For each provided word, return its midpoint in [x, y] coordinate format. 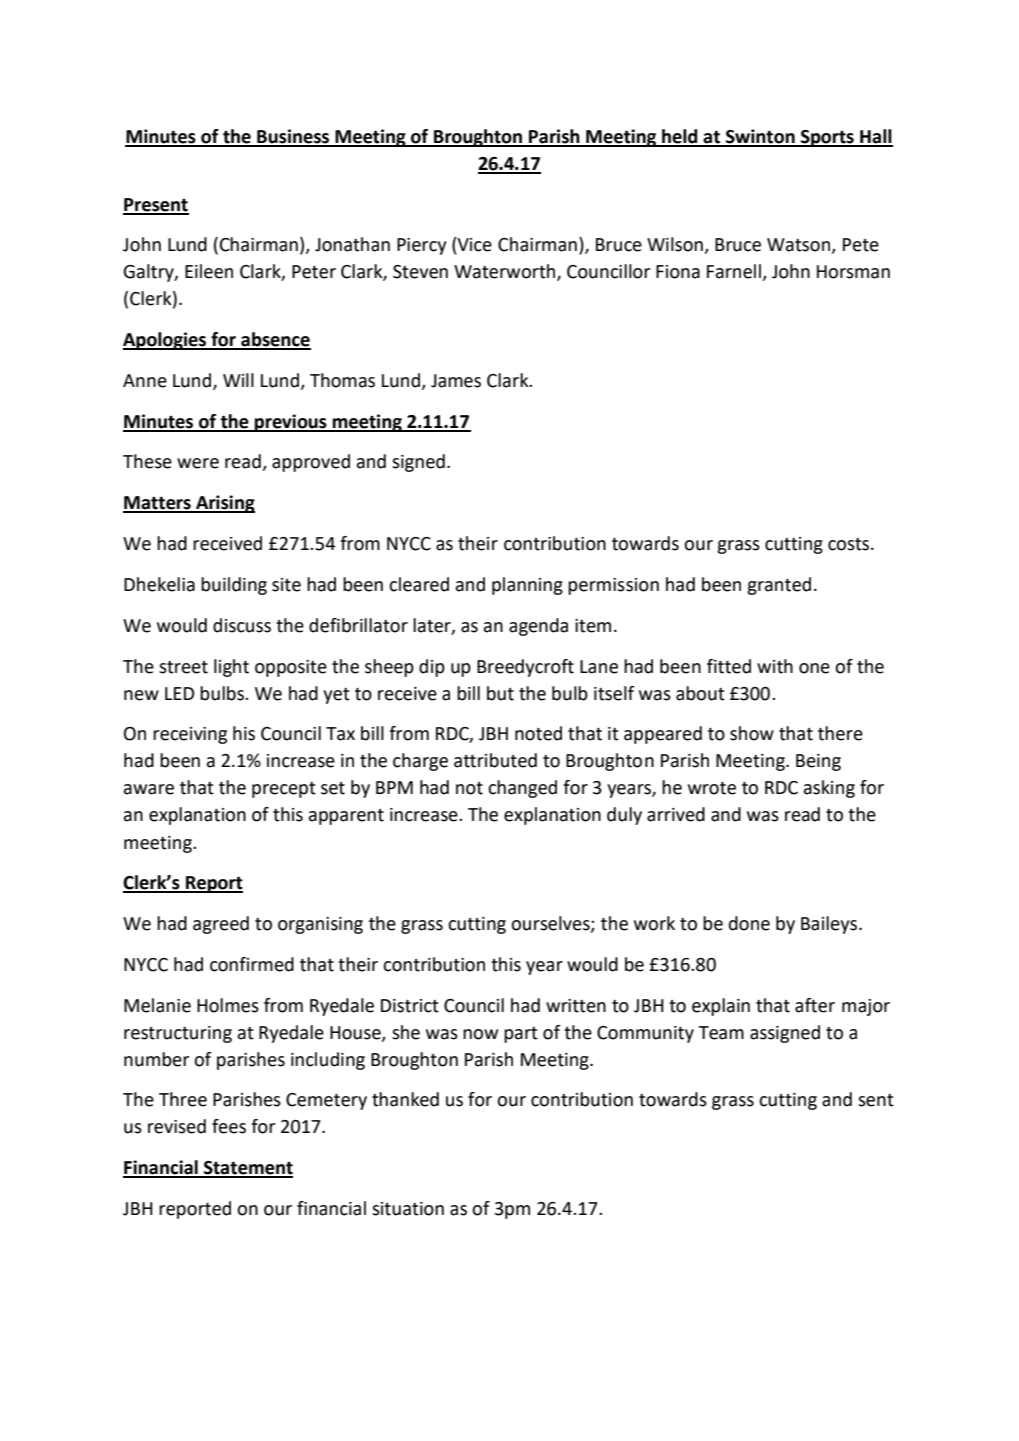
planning [527, 586]
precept [284, 790]
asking [829, 789]
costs [850, 544]
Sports [827, 138]
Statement [247, 1169]
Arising [224, 504]
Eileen [209, 271]
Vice [474, 244]
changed [522, 789]
